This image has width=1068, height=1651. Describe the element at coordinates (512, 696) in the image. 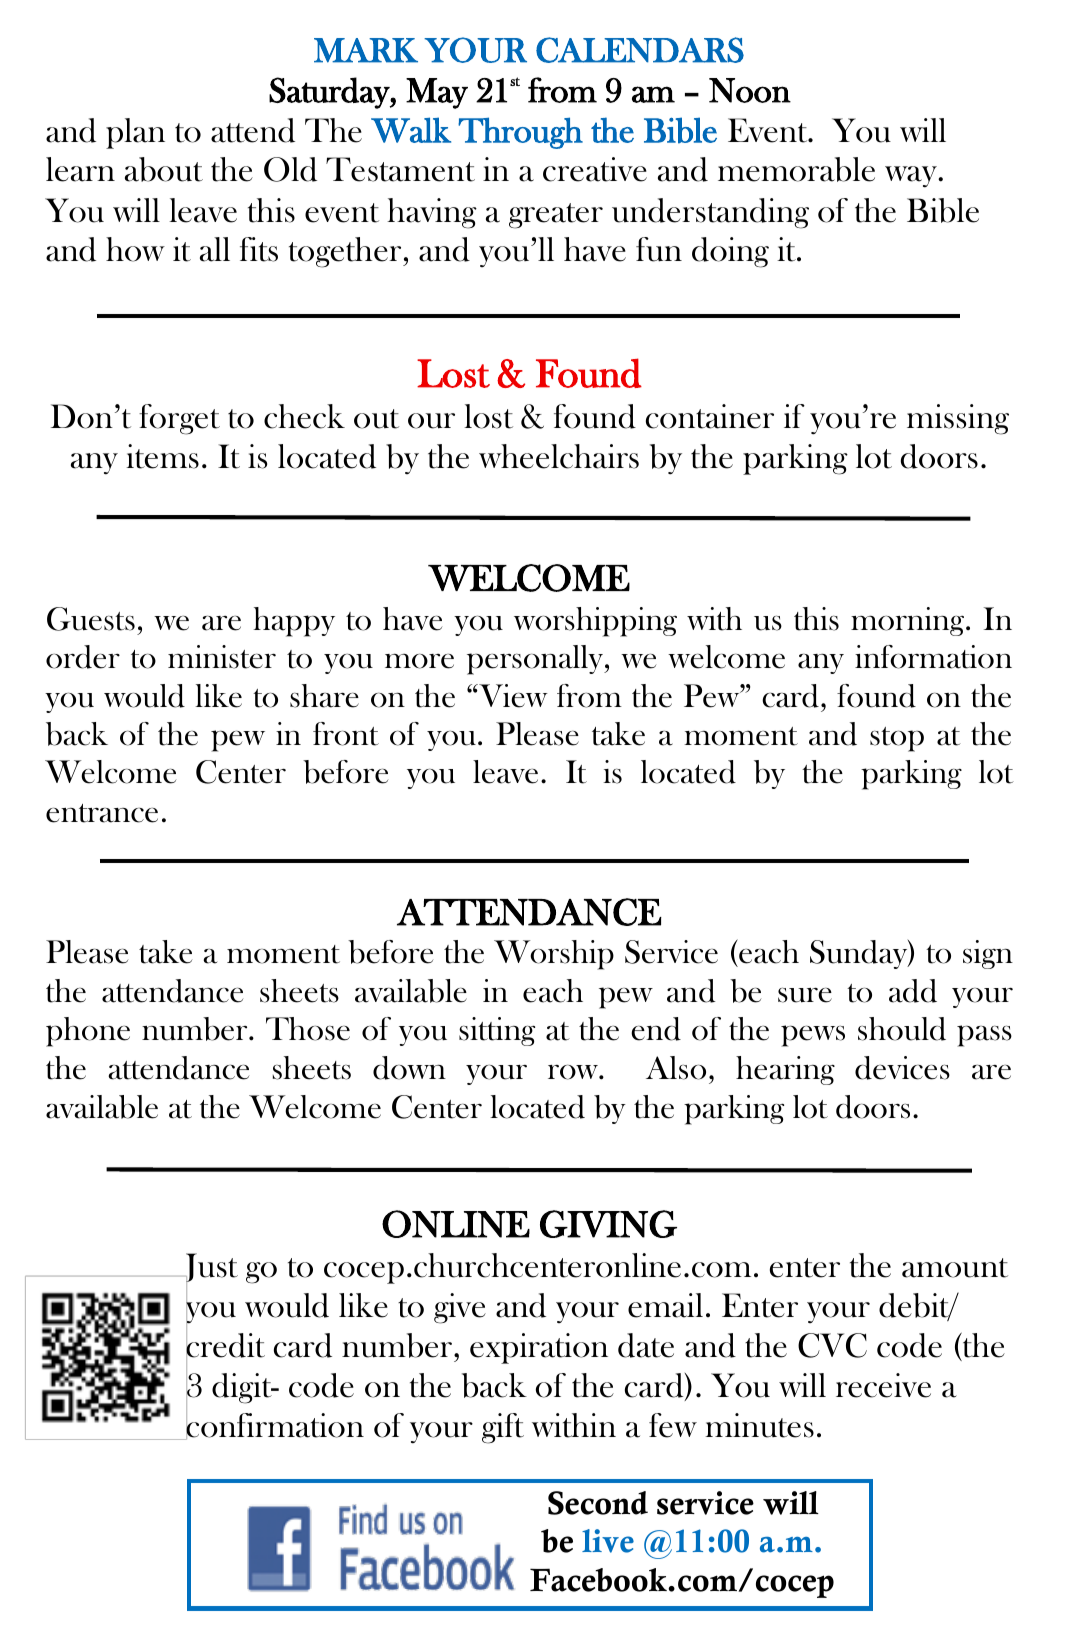

I see `View` at that location.
